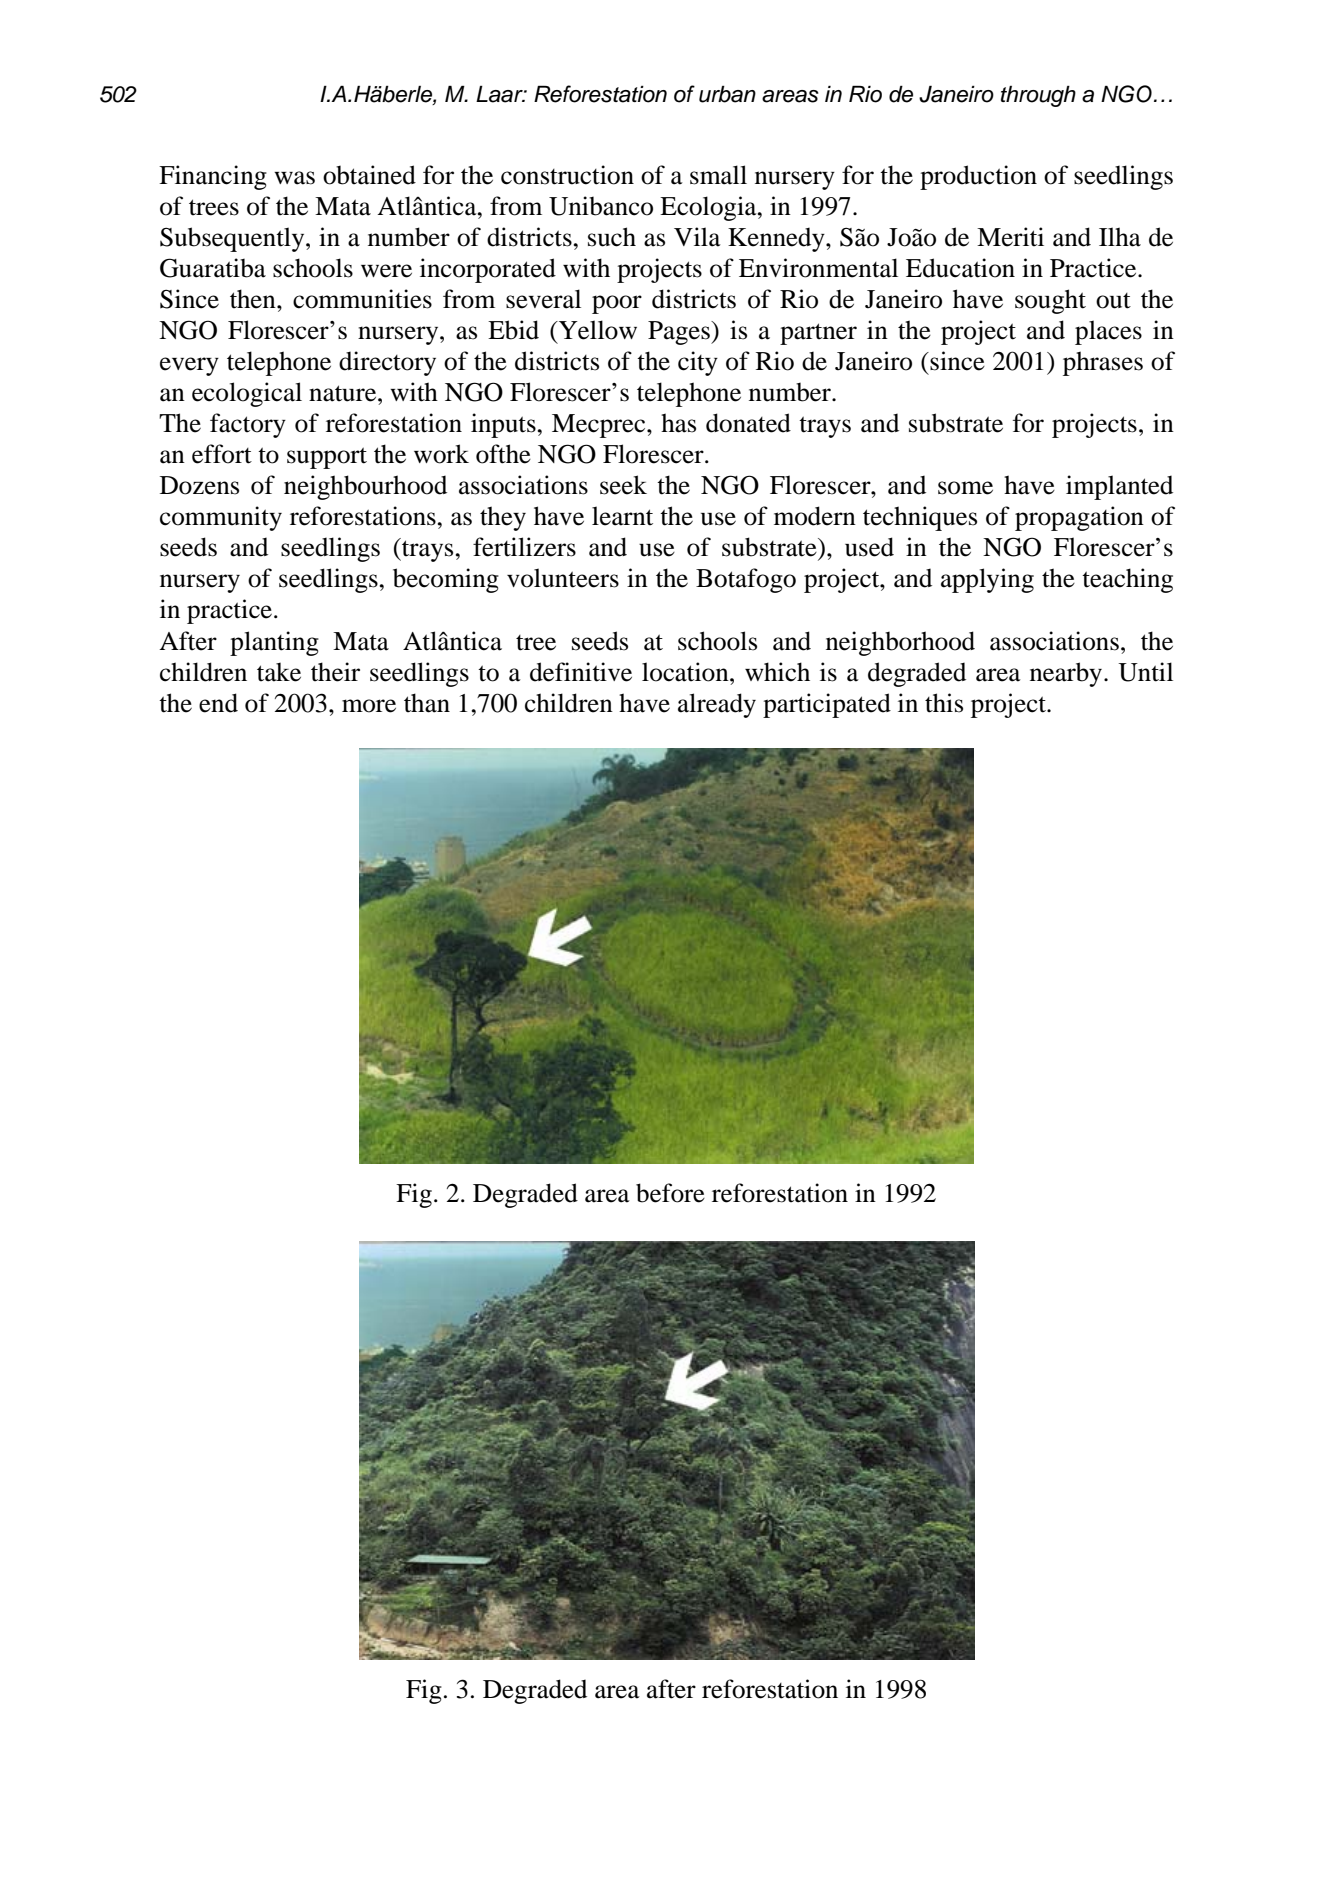 The width and height of the screenshot is (1338, 1893). I want to click on through, so click(1038, 96).
